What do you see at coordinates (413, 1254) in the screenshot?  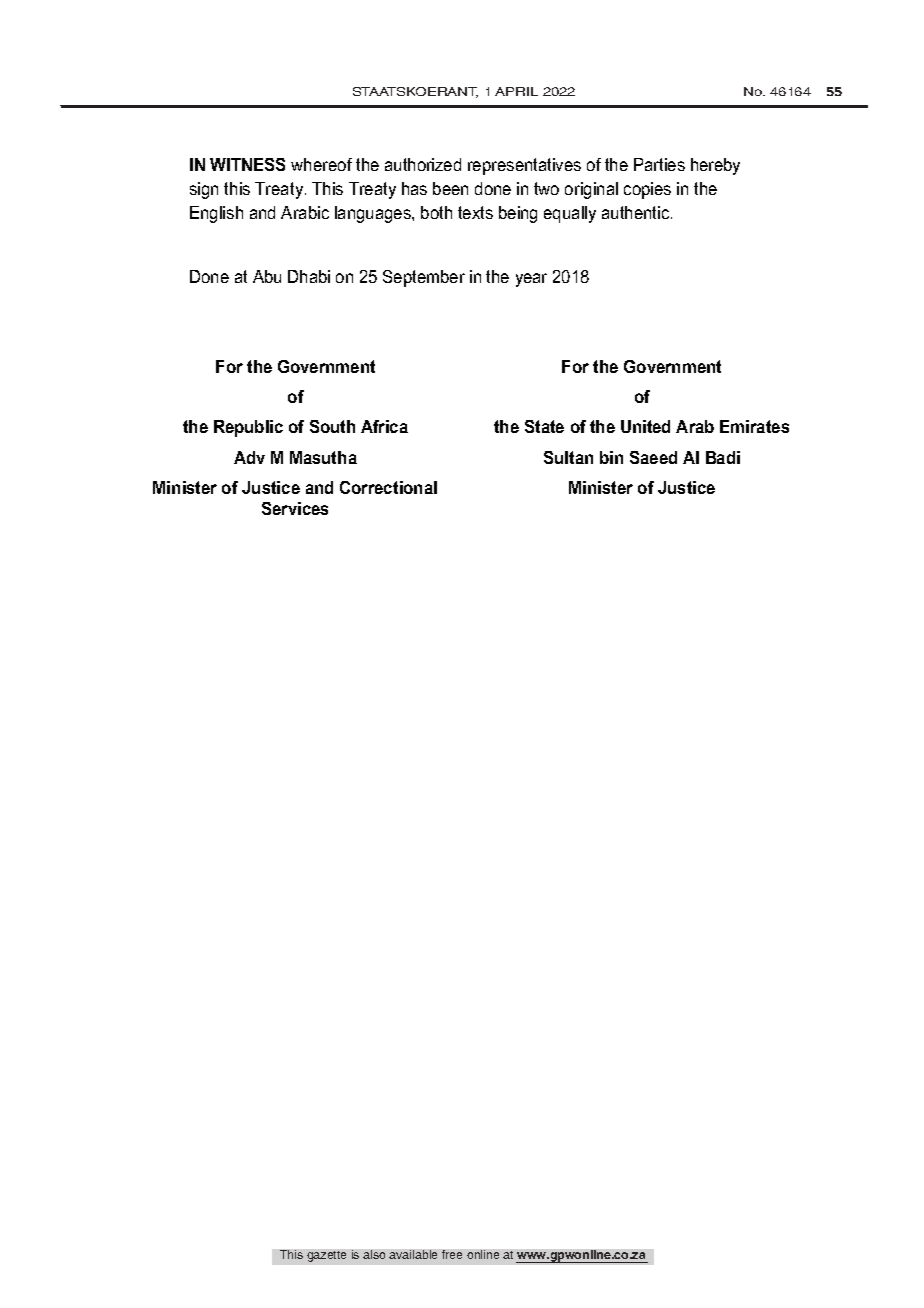 I see `available` at bounding box center [413, 1254].
